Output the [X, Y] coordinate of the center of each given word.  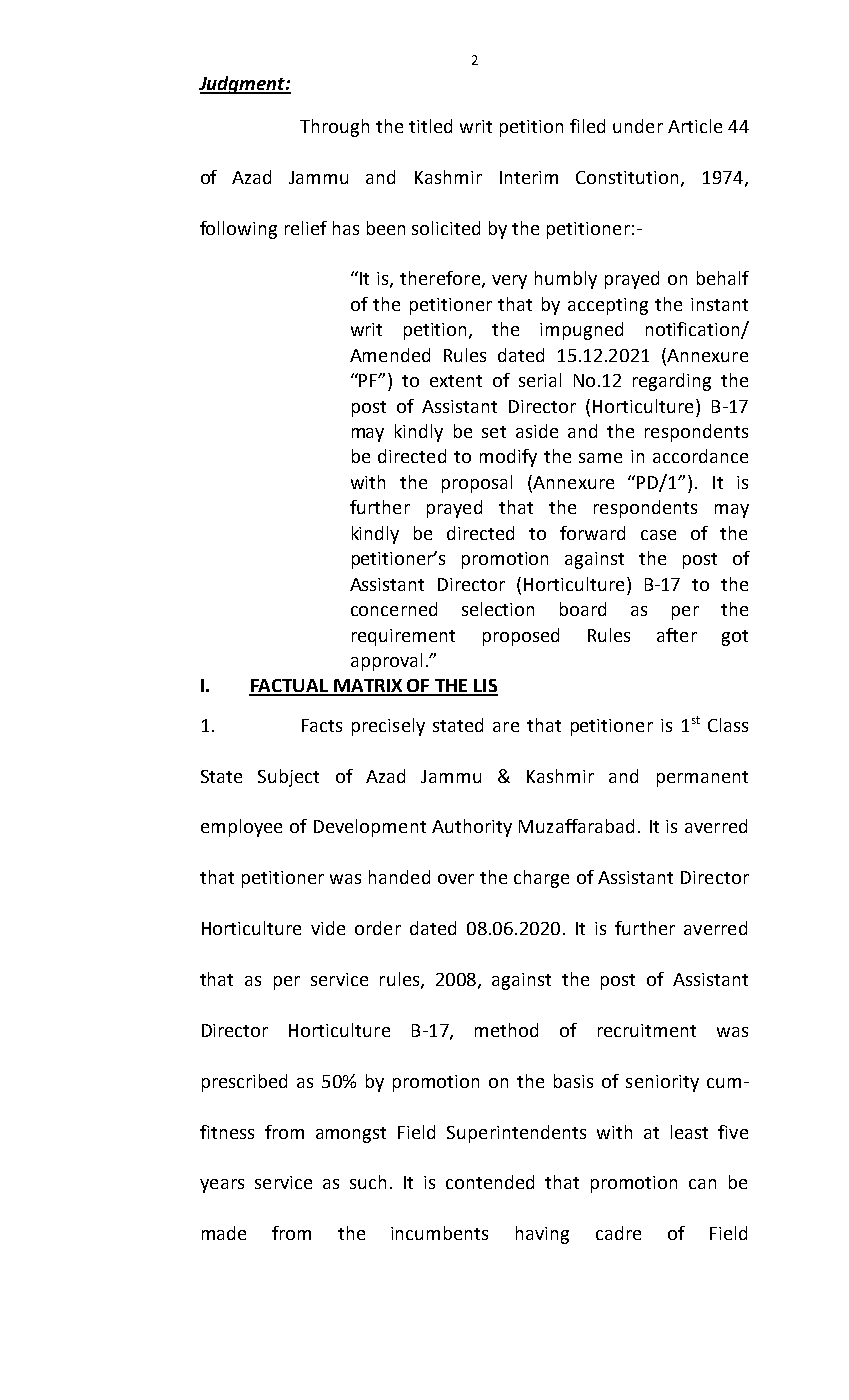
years [222, 1186]
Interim [529, 177]
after [677, 635]
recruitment [647, 1030]
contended [490, 1182]
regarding [672, 382]
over [456, 879]
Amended [390, 355]
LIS [485, 687]
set [494, 432]
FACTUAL [290, 687]
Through [334, 128]
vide [328, 928]
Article [695, 126]
